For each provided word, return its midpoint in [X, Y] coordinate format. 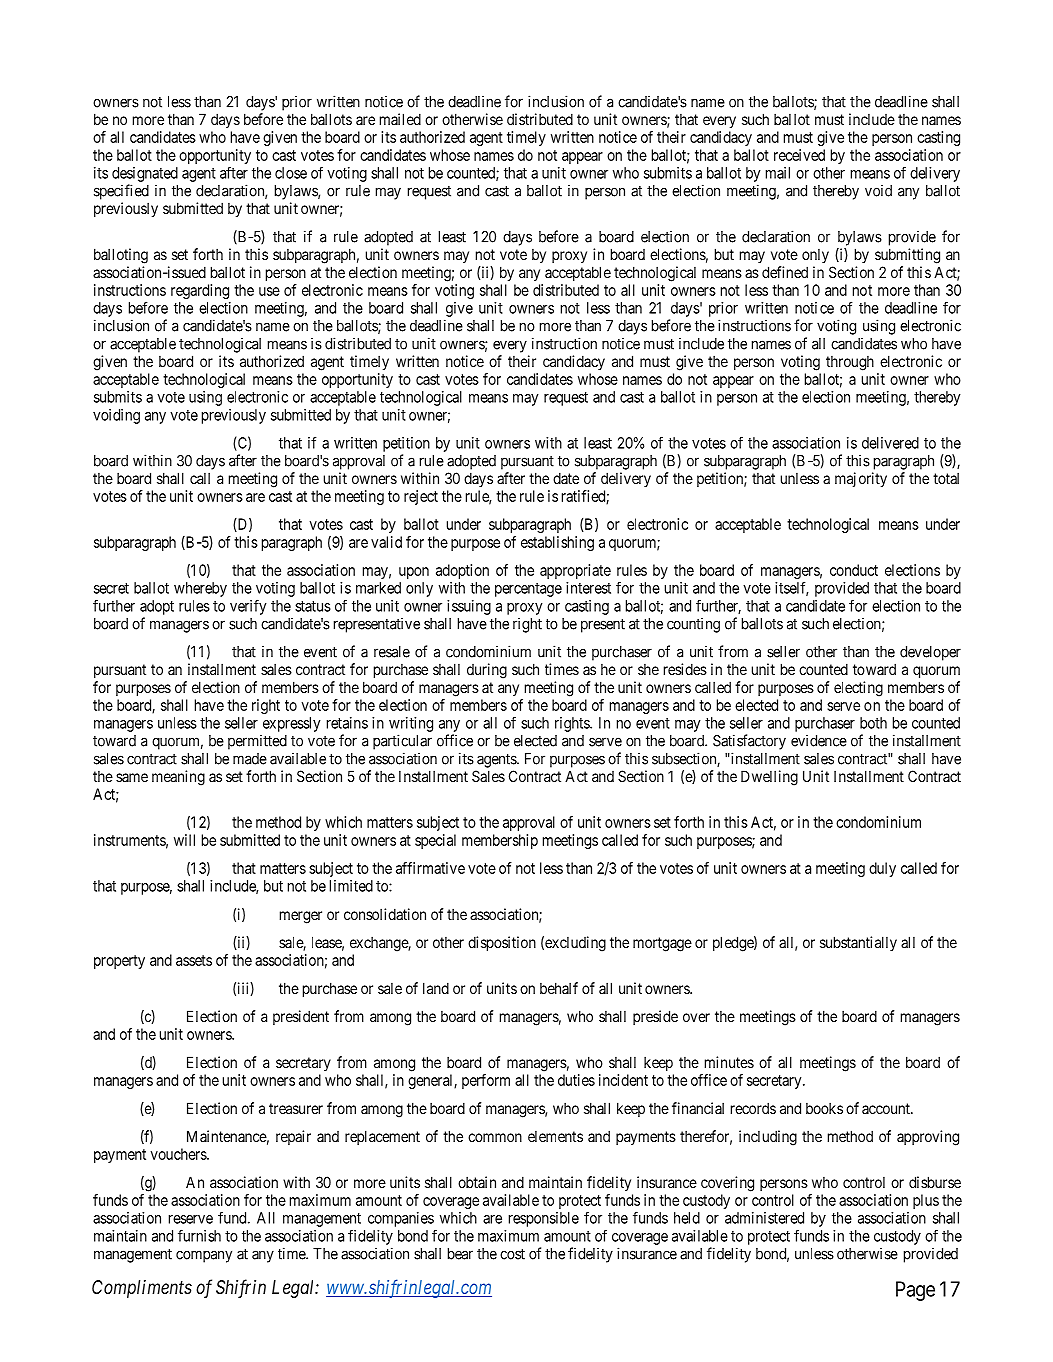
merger [301, 917]
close [291, 173]
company [204, 1256]
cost [512, 1254]
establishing [557, 543]
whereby [200, 589]
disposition [502, 943]
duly [882, 869]
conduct [854, 570]
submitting [907, 256]
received [799, 155]
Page [915, 1291]
